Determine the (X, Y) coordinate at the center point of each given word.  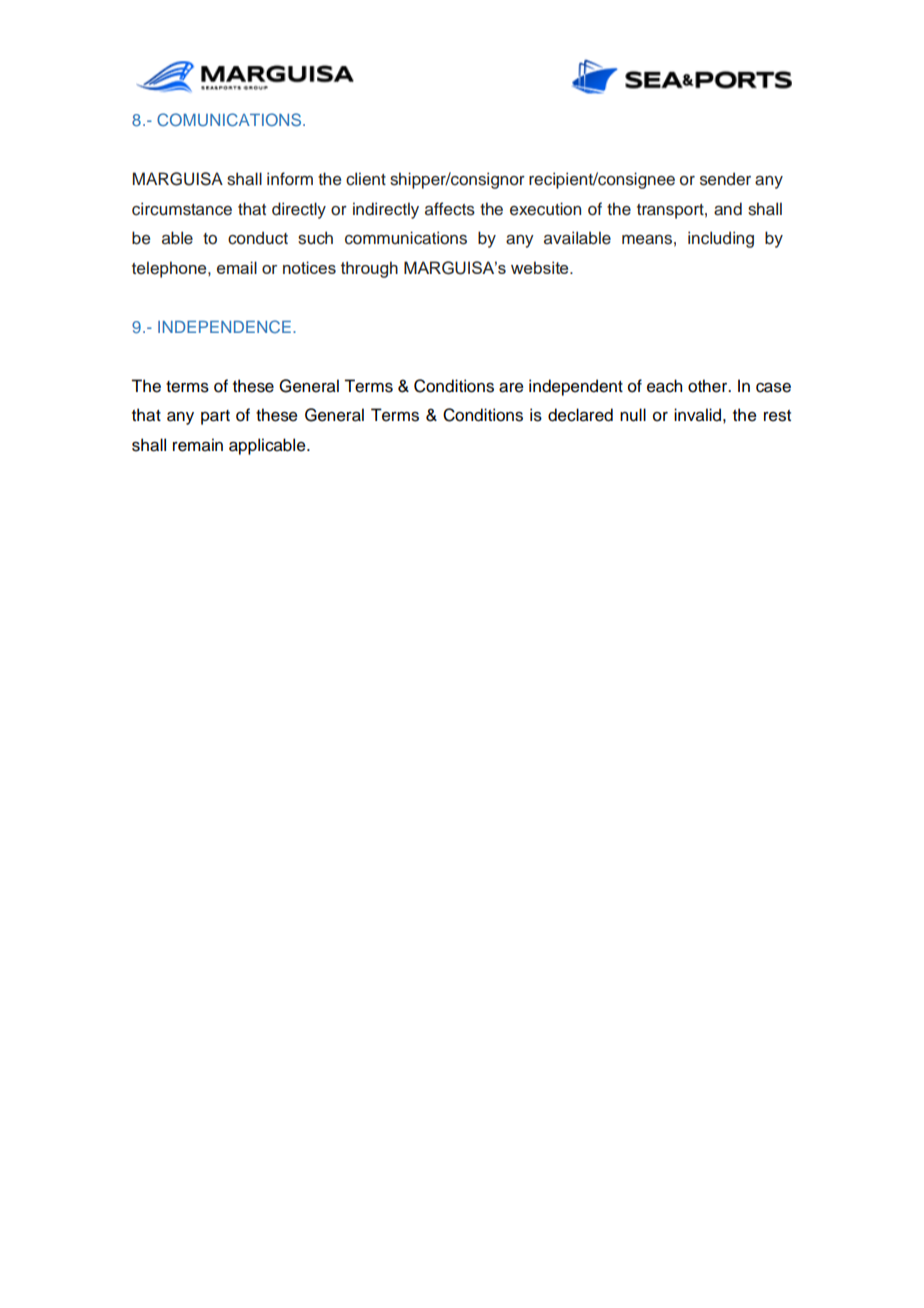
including (721, 239)
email (237, 267)
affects (450, 209)
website (541, 267)
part (215, 417)
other (709, 386)
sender (725, 179)
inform (290, 179)
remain (198, 445)
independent (576, 387)
